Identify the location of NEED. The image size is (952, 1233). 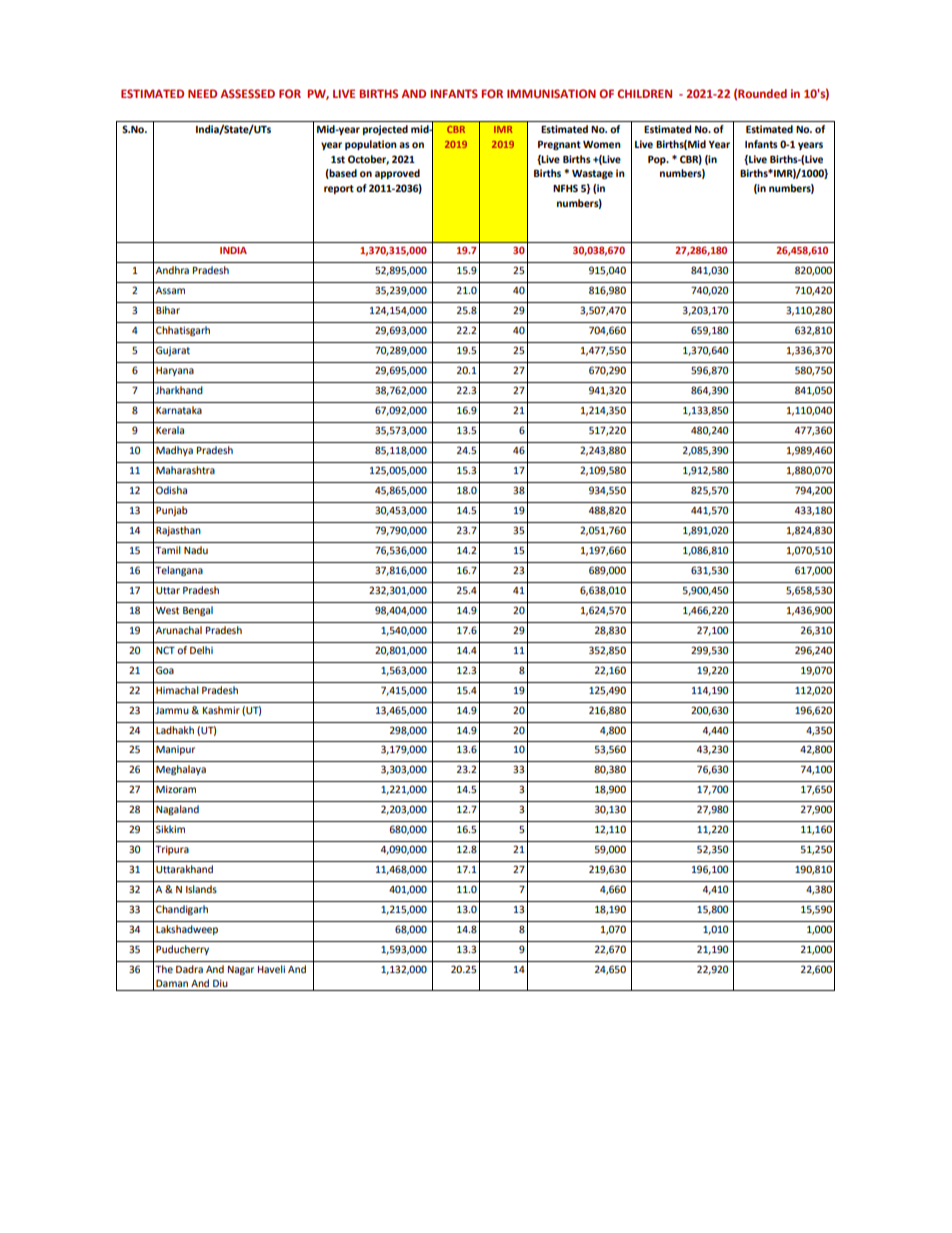
(202, 93).
